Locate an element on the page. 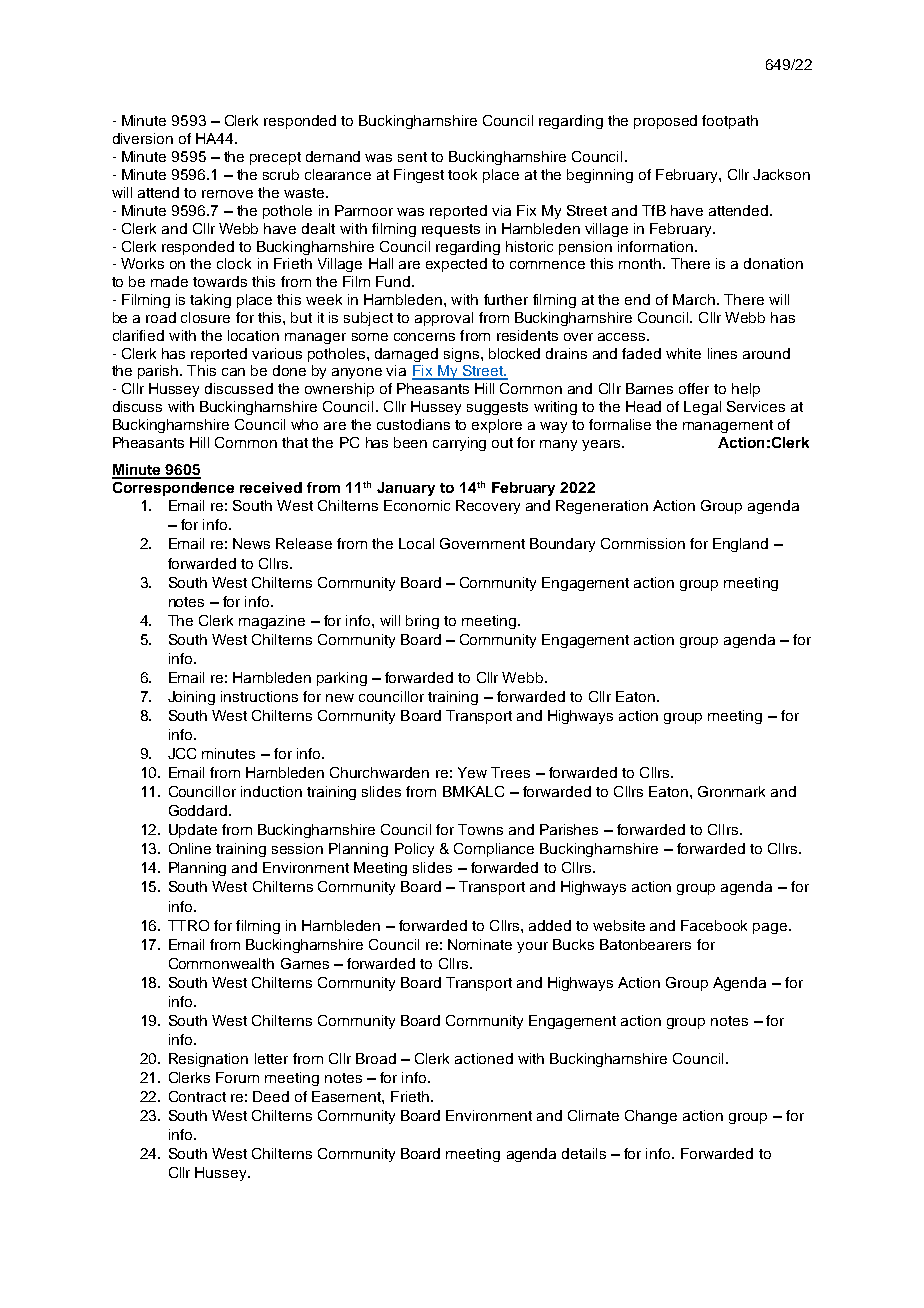 The height and width of the image is (1308, 924). Contract is located at coordinates (197, 1096).
